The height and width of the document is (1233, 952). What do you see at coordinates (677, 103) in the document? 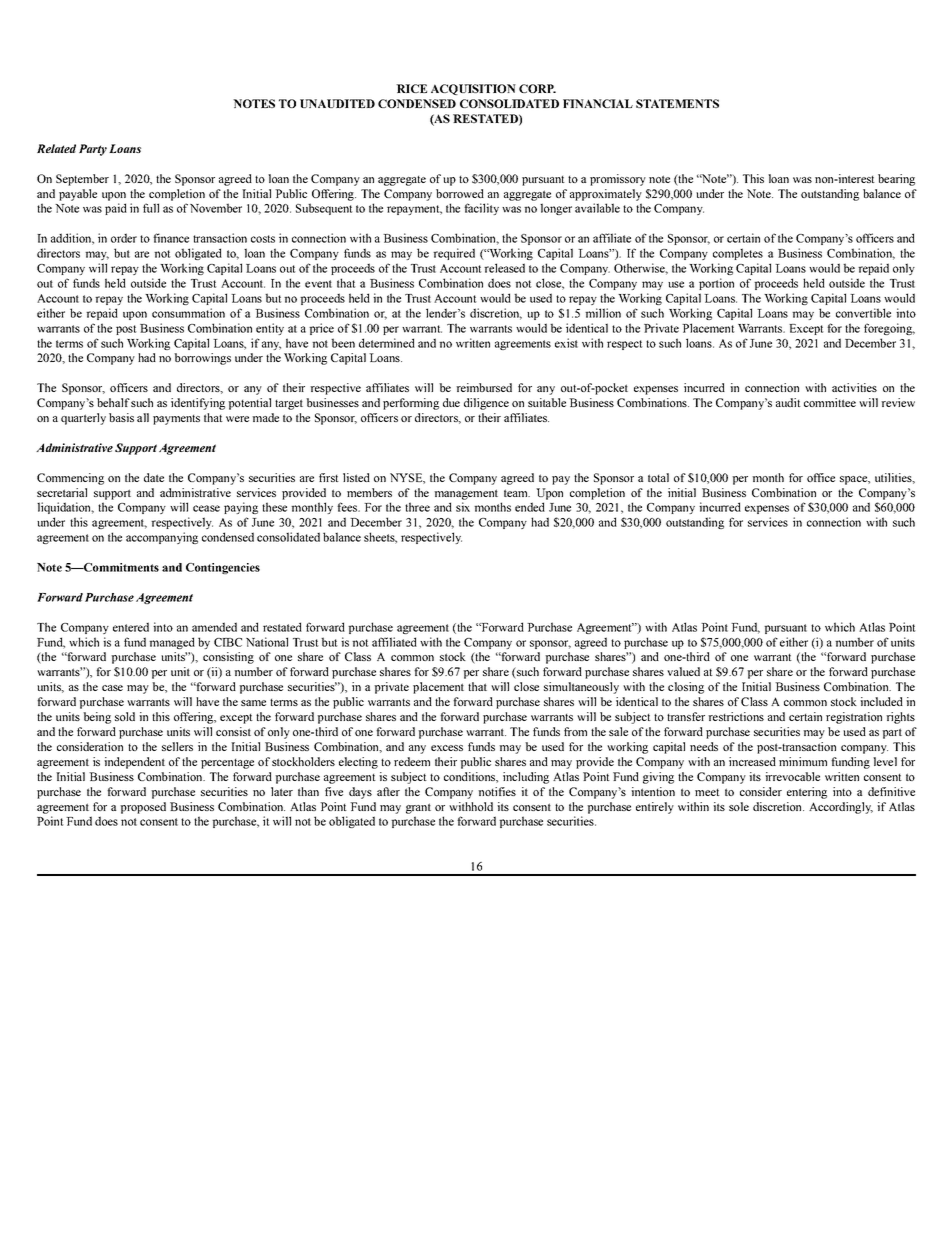
I see `STATEMENTS` at bounding box center [677, 103].
